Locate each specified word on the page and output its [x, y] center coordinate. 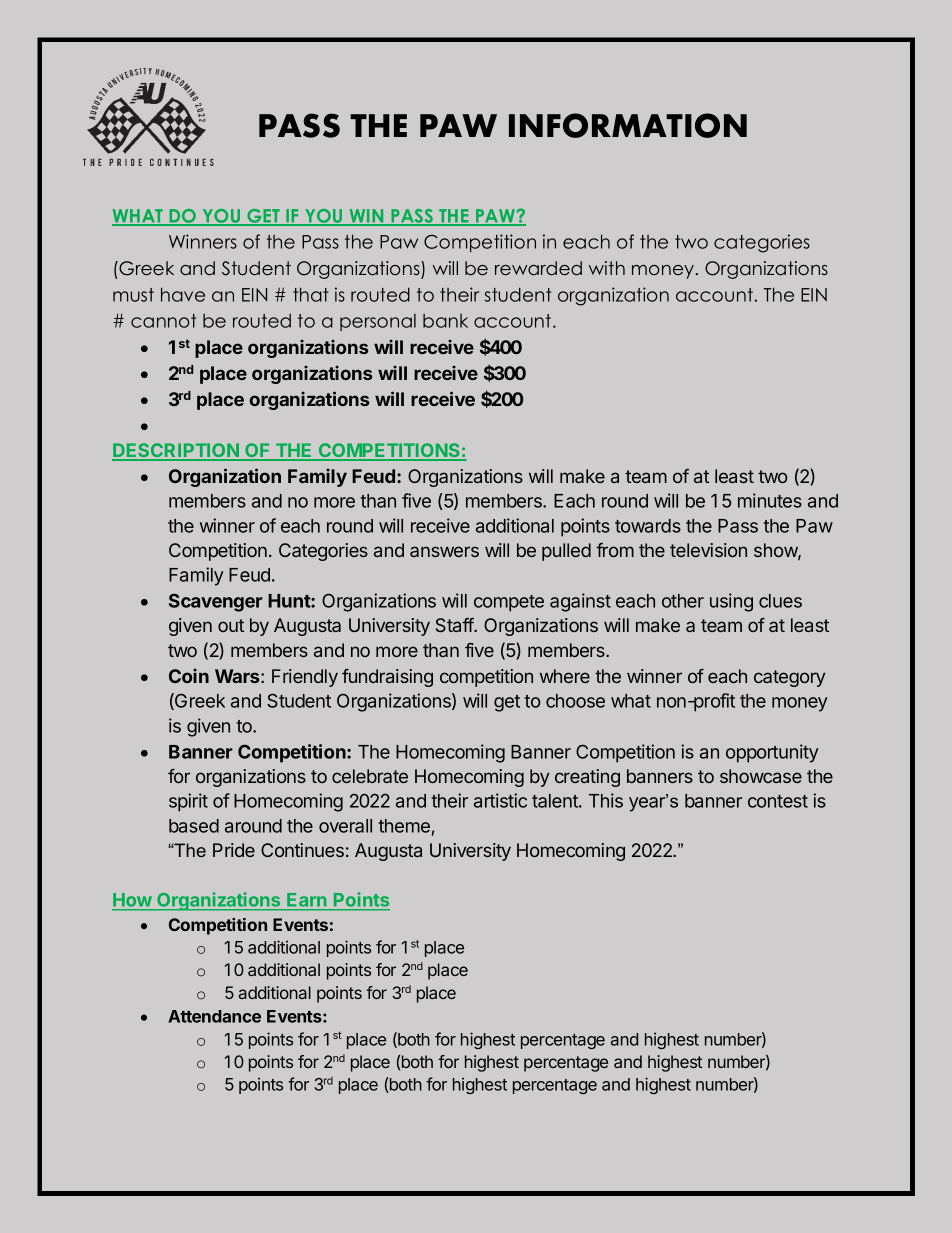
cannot [163, 321]
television [708, 550]
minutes [770, 500]
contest [778, 801]
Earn [306, 900]
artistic [500, 800]
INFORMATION [628, 125]
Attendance [214, 1016]
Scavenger [216, 602]
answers [444, 551]
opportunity [772, 753]
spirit [188, 802]
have [183, 294]
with [607, 268]
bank [445, 321]
